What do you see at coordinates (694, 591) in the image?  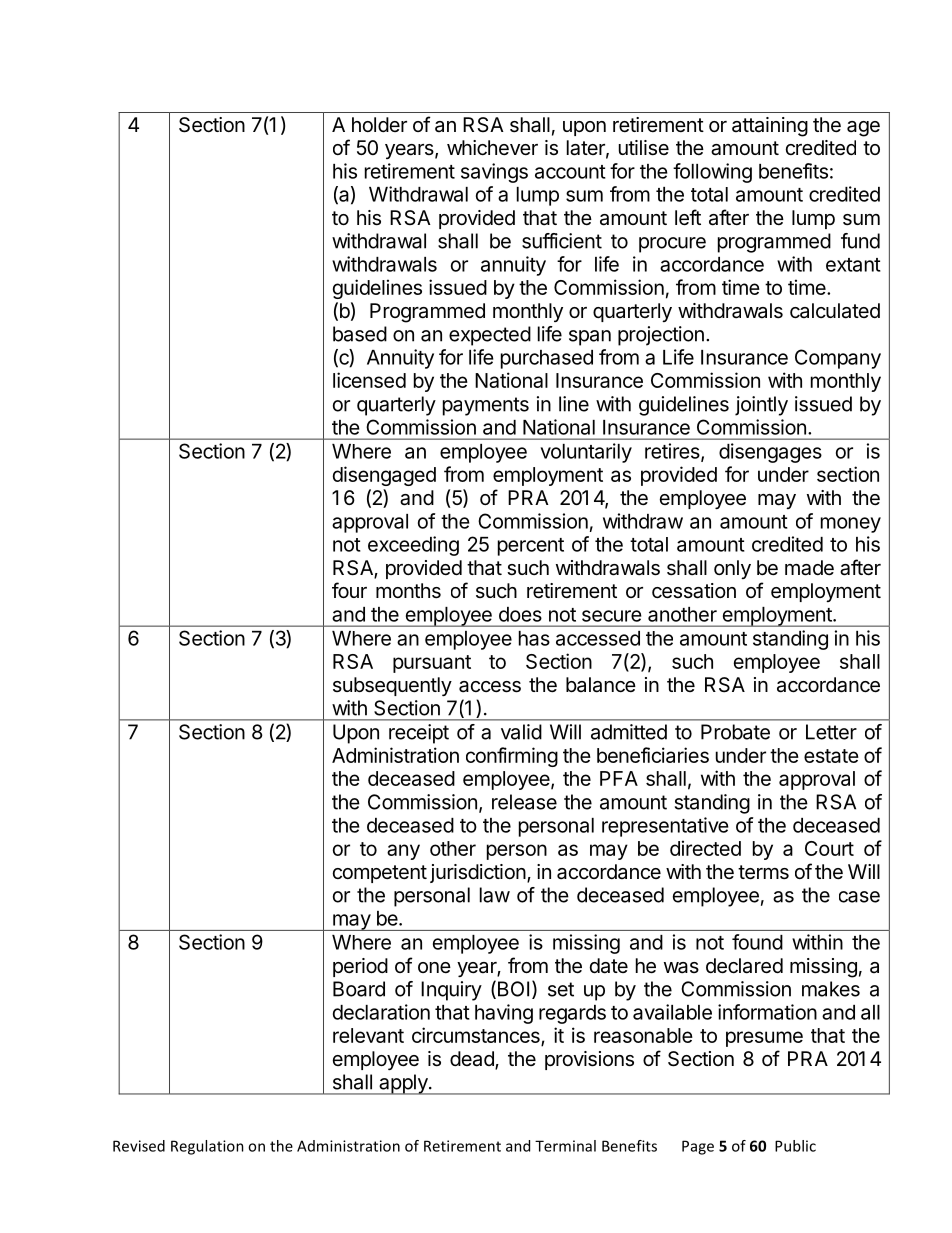 I see `cessation` at bounding box center [694, 591].
